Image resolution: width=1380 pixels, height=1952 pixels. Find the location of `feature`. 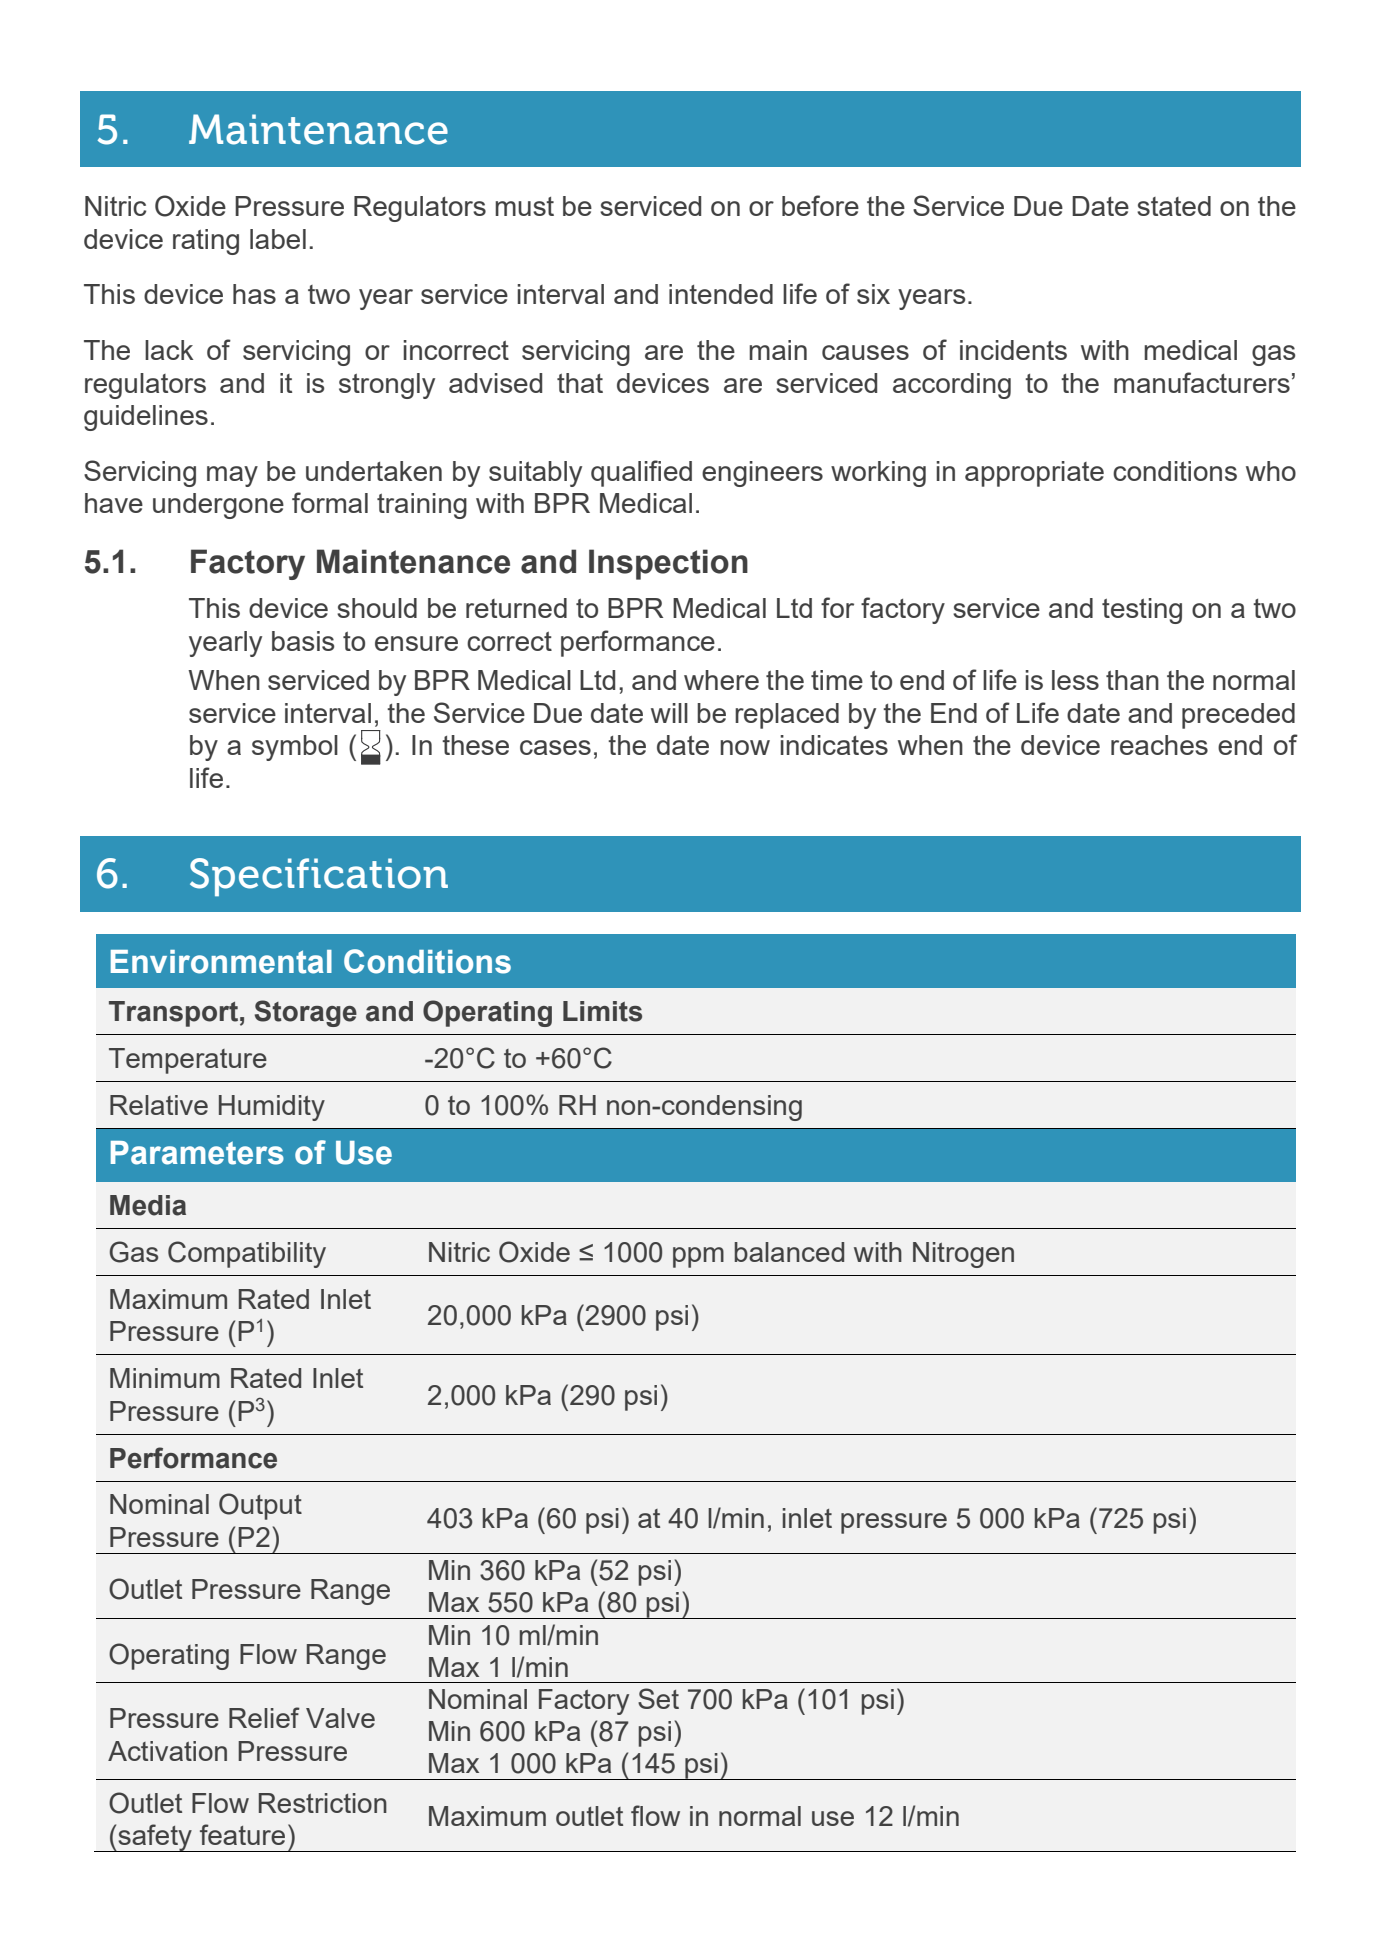

feature is located at coordinates (242, 1834).
